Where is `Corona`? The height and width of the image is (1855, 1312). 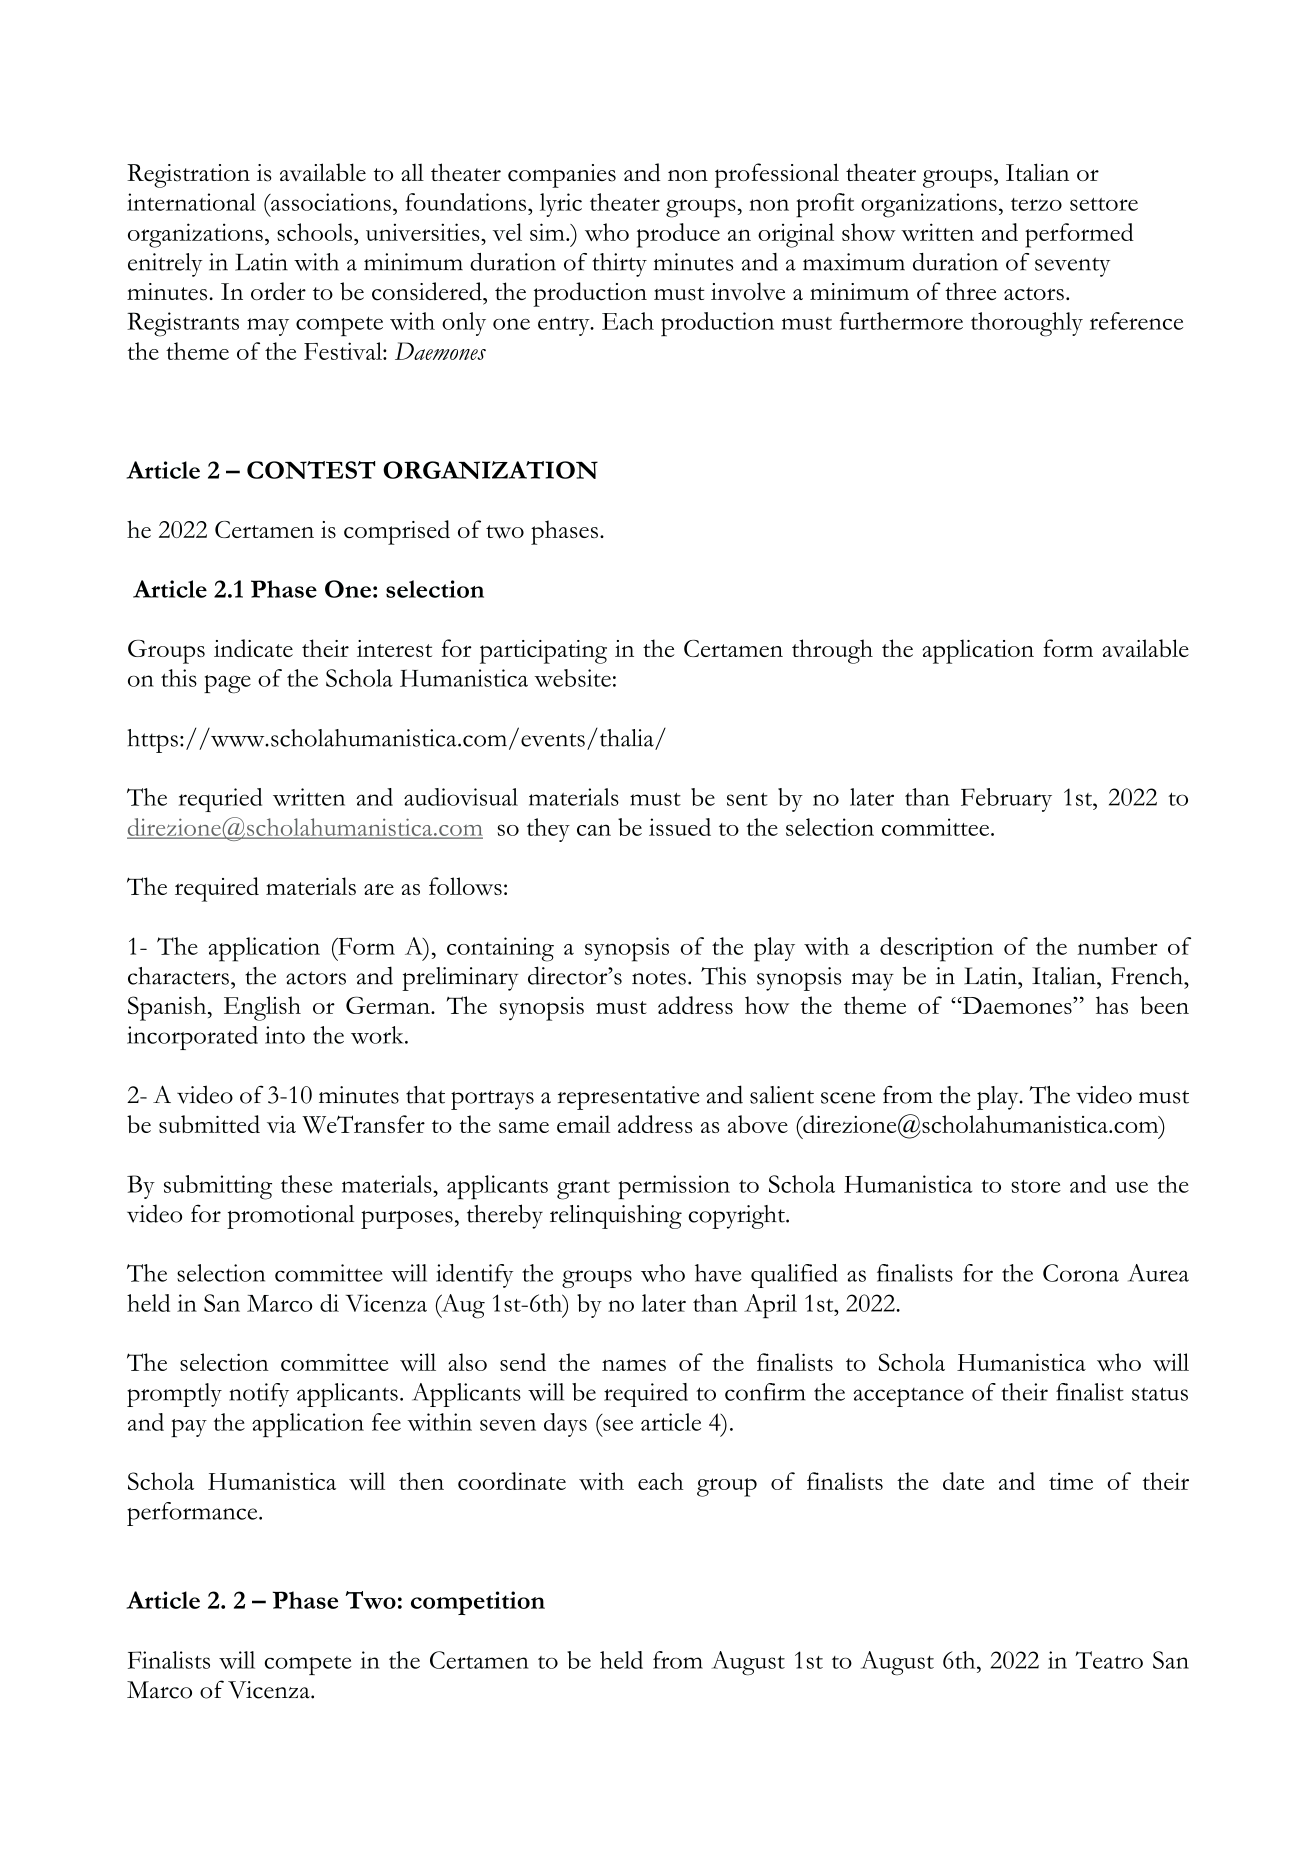 Corona is located at coordinates (1081, 1273).
